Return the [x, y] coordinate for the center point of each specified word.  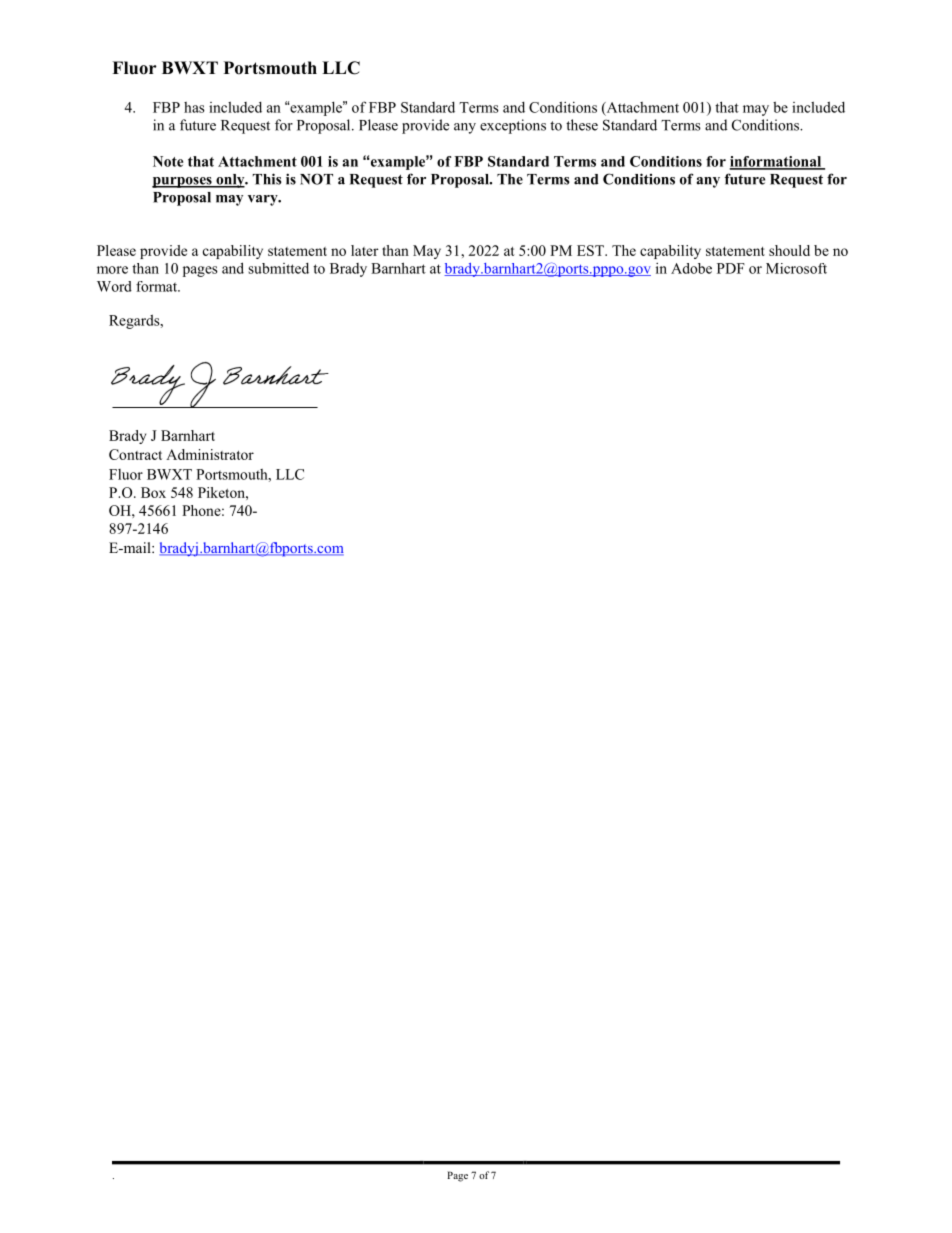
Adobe [691, 268]
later [365, 250]
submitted [278, 268]
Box [153, 492]
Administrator [210, 454]
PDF [731, 268]
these [582, 125]
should [789, 250]
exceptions [513, 126]
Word [114, 286]
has [194, 107]
